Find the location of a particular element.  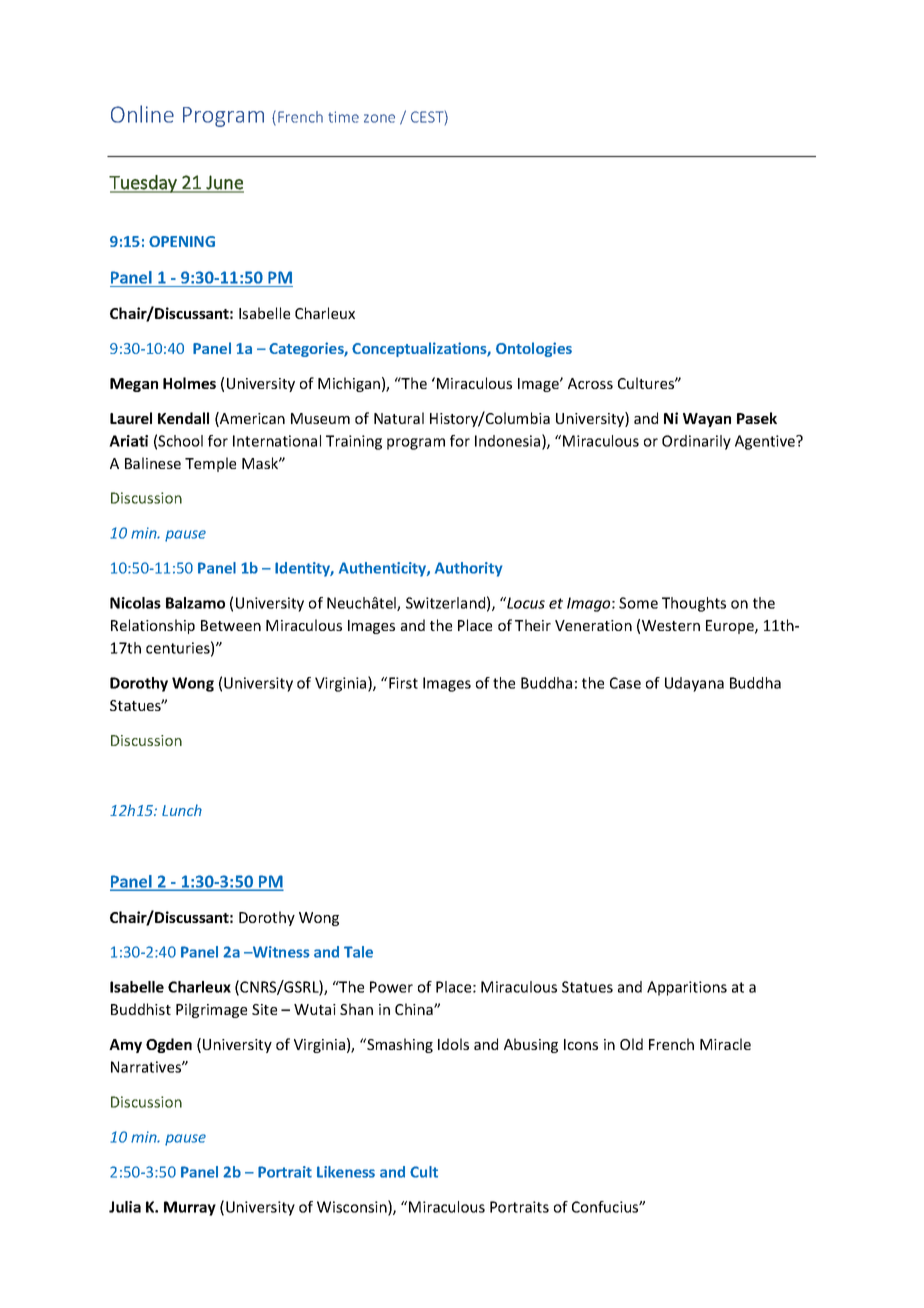

Lunch is located at coordinates (182, 810).
